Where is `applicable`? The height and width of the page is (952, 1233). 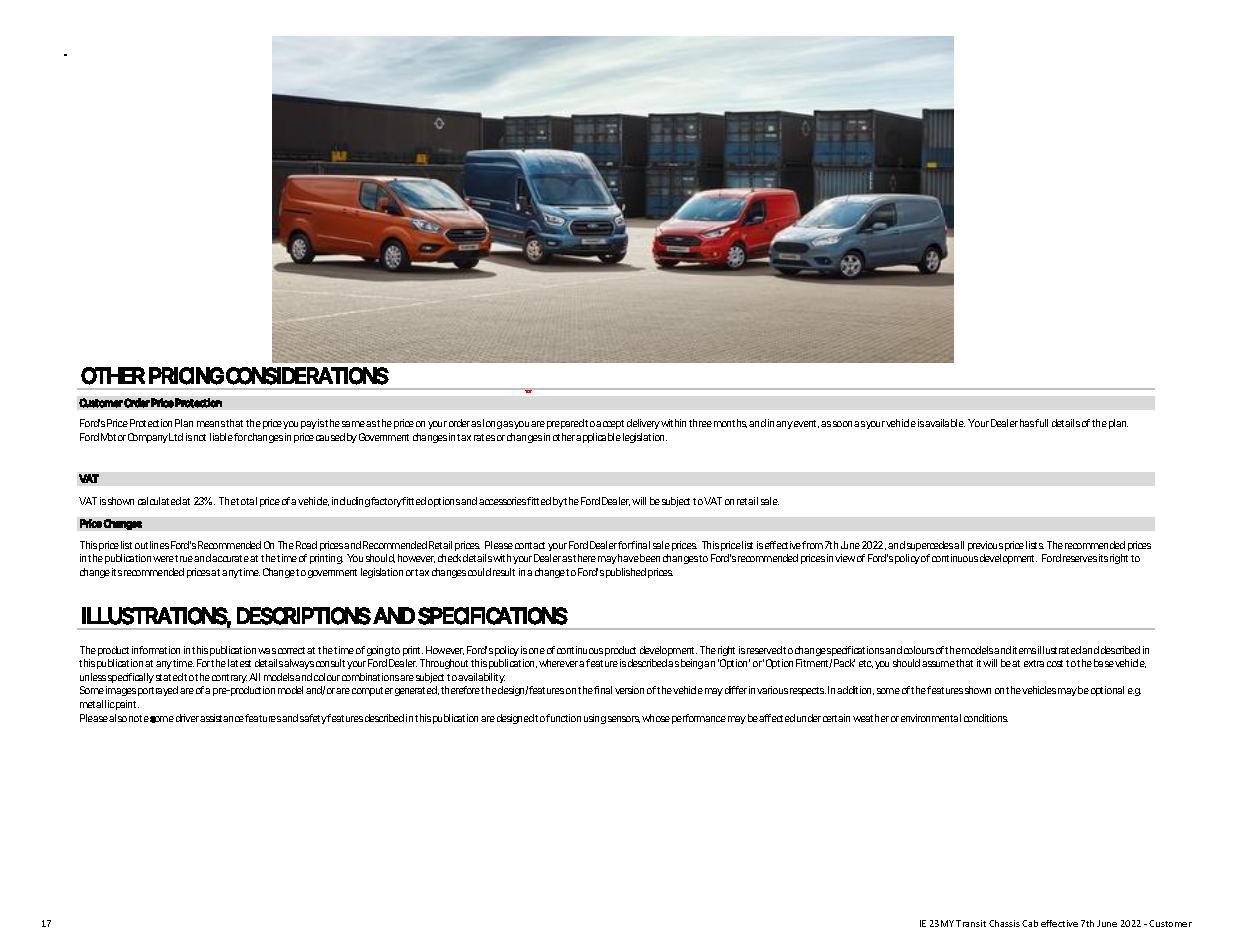 applicable is located at coordinates (598, 438).
